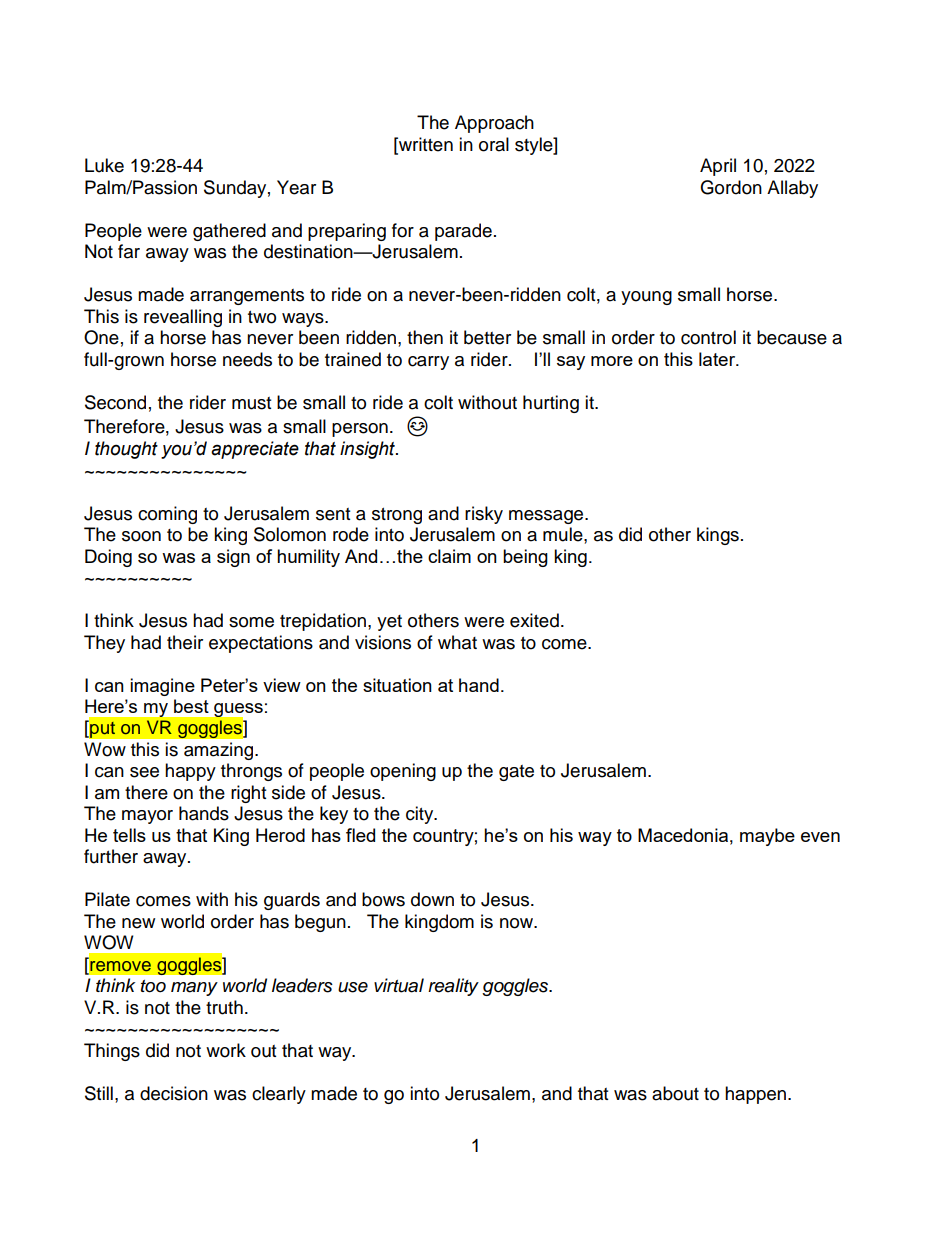 This document has height=1233, width=952. What do you see at coordinates (167, 515) in the document?
I see `coming` at bounding box center [167, 515].
